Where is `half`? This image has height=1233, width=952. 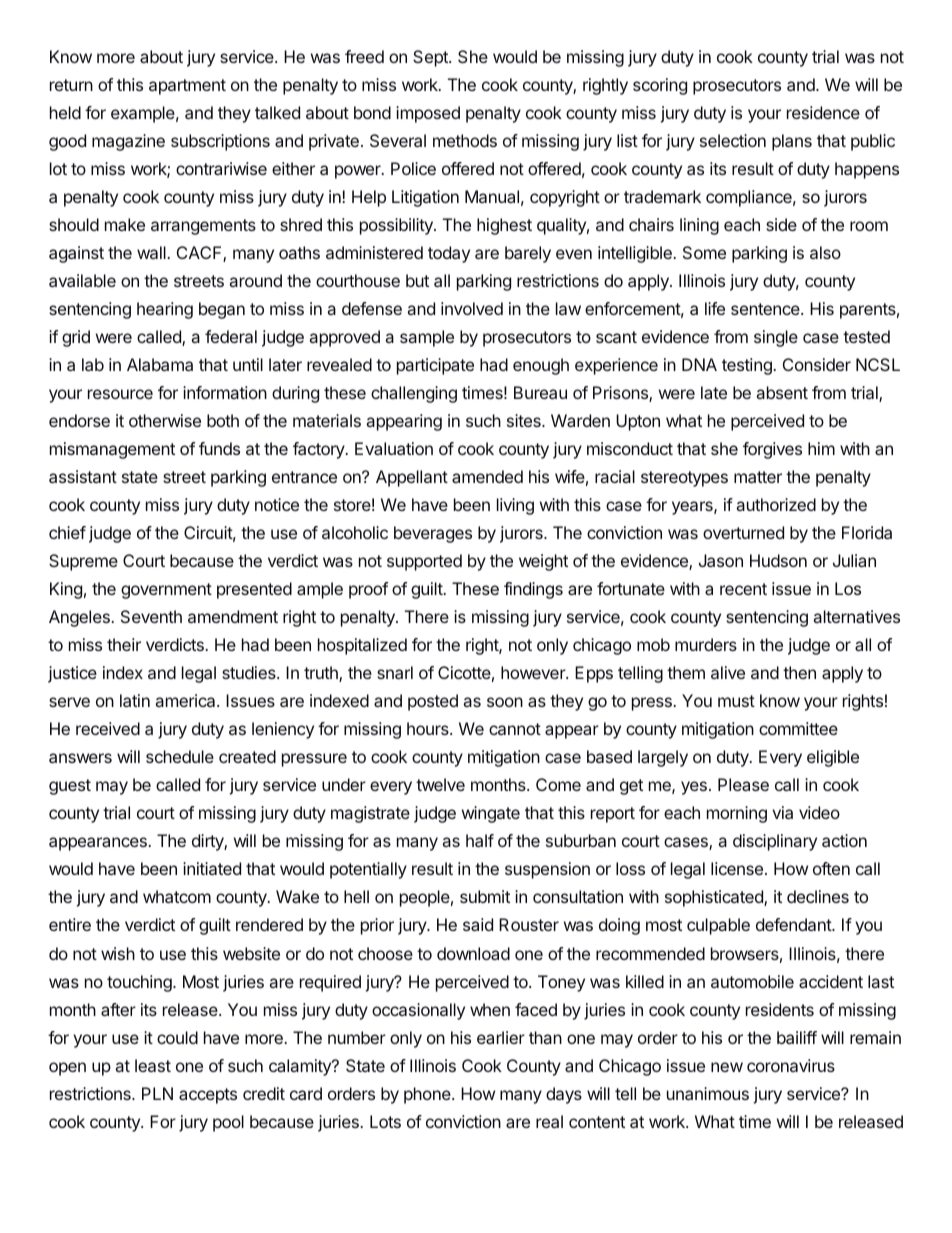
half is located at coordinates (480, 840).
